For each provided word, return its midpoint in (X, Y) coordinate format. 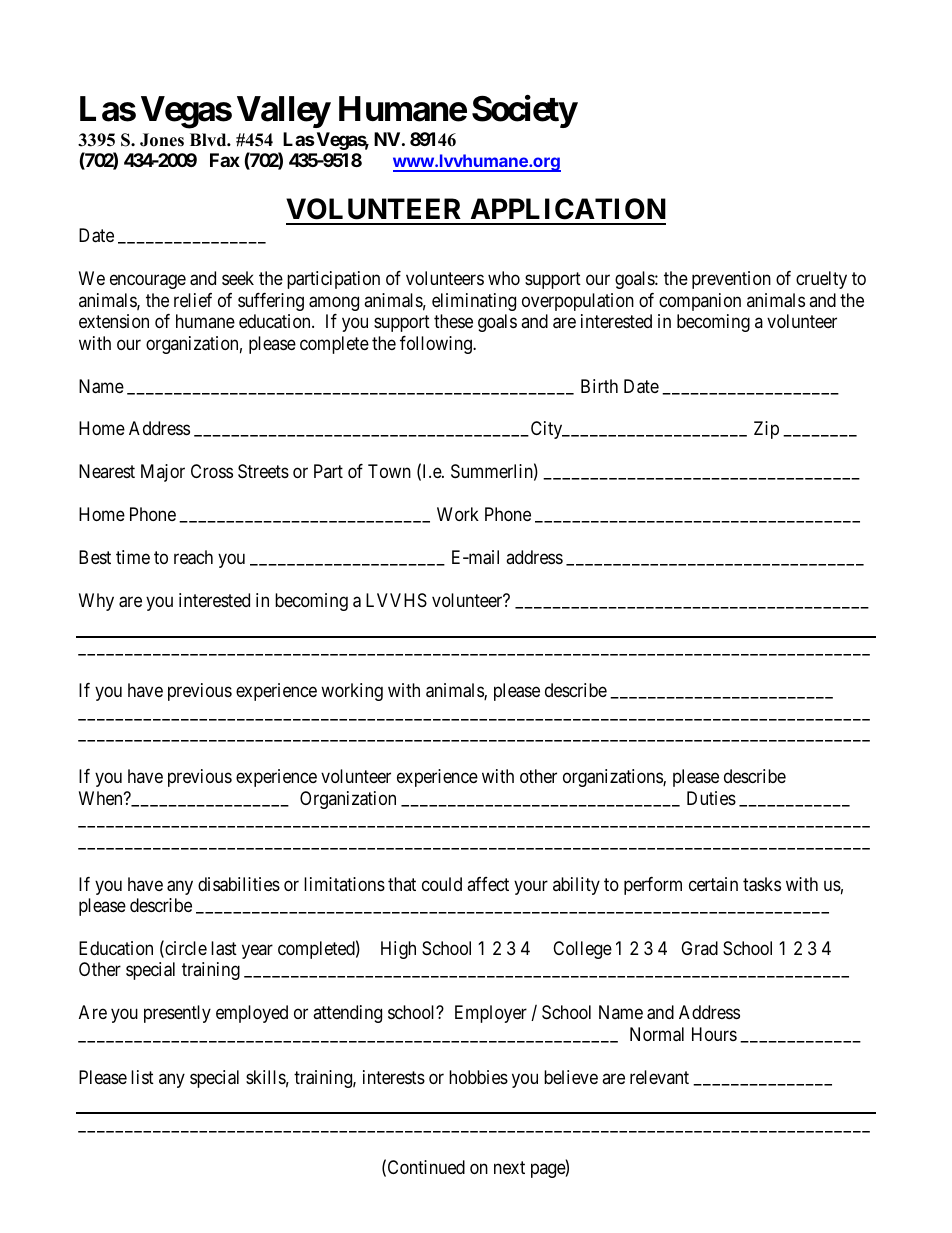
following (437, 345)
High (398, 950)
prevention (731, 280)
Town (389, 471)
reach (193, 557)
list (142, 1077)
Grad (699, 948)
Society (525, 111)
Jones (162, 140)
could (442, 884)
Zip (766, 430)
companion (700, 302)
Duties (711, 798)
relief (193, 300)
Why (96, 602)
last (224, 948)
